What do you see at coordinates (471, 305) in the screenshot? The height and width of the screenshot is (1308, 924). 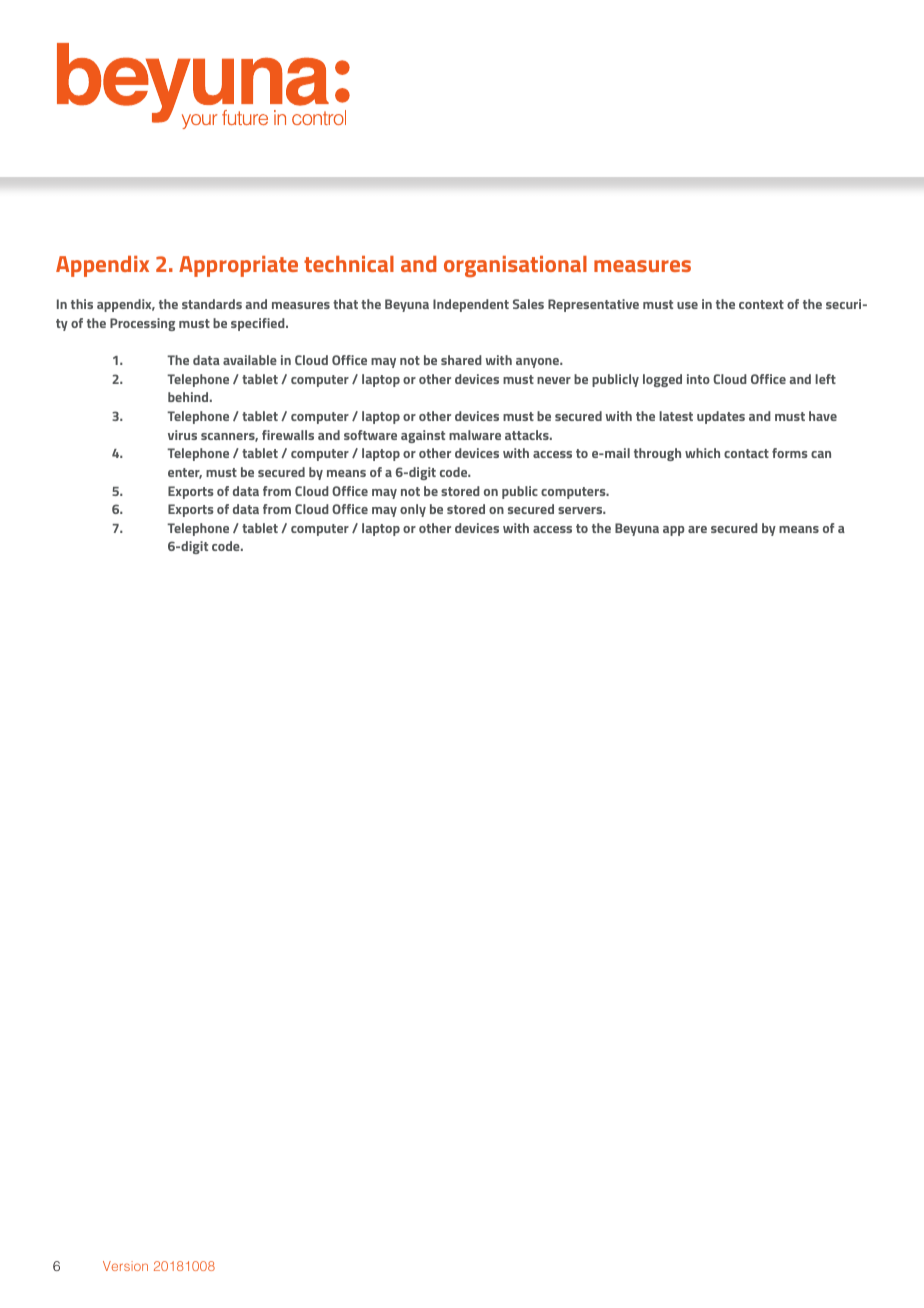 I see `Independent` at bounding box center [471, 305].
